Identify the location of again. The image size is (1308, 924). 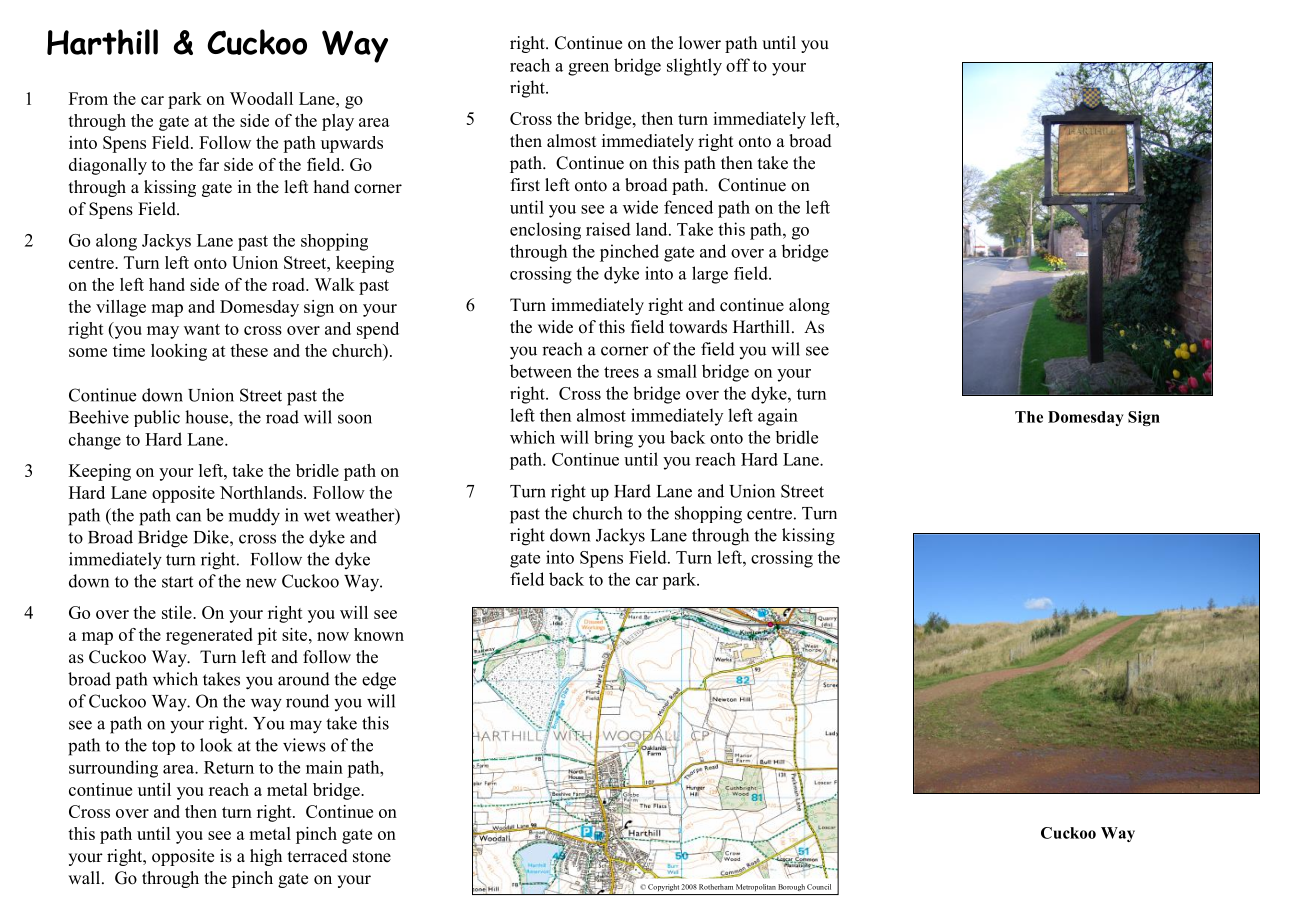
(778, 417).
